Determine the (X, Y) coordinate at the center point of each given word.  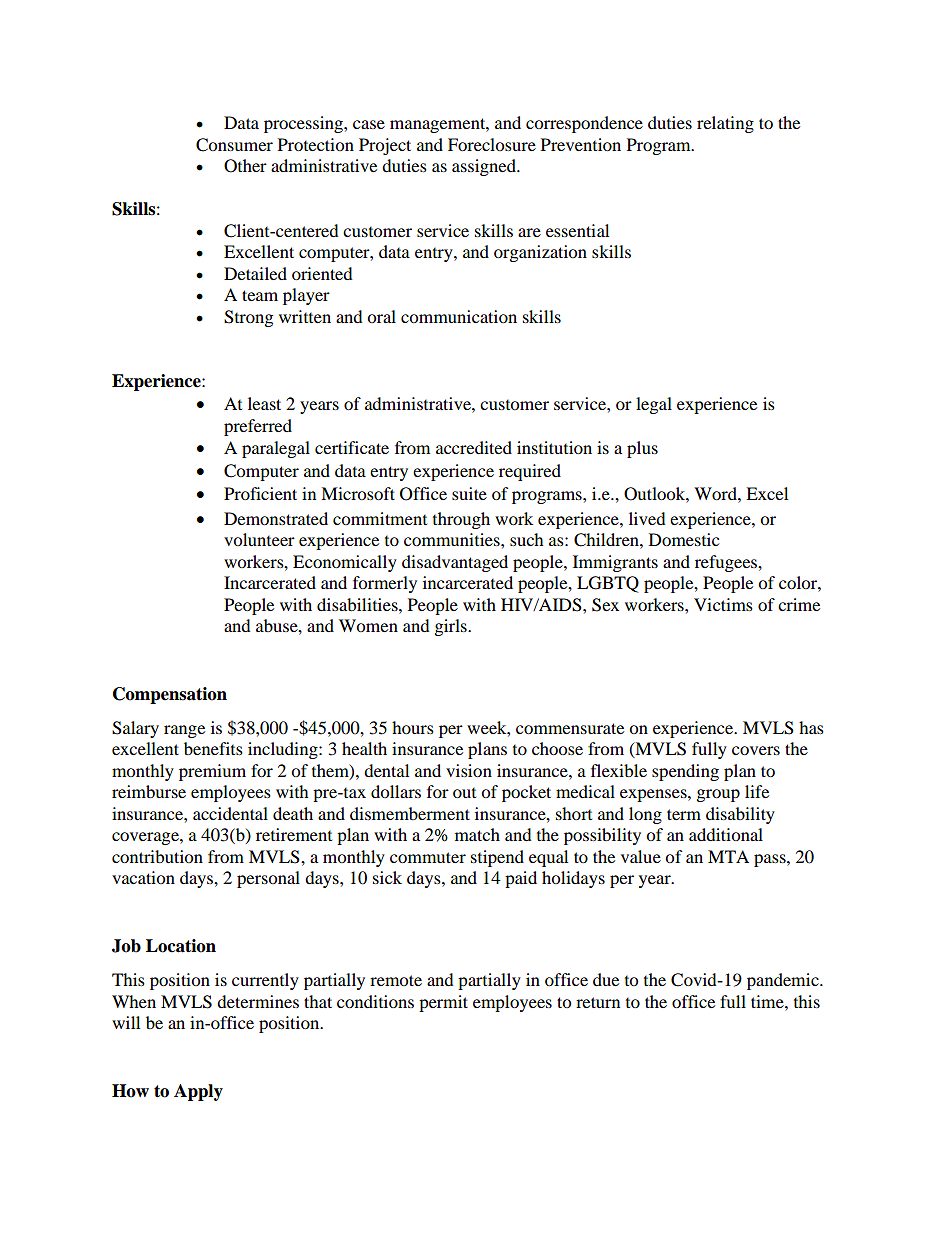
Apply (198, 1092)
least (264, 403)
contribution (157, 856)
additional (726, 834)
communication (459, 316)
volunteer (259, 539)
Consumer (234, 145)
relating (725, 124)
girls (452, 627)
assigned (485, 167)
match (477, 834)
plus (642, 449)
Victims (723, 604)
